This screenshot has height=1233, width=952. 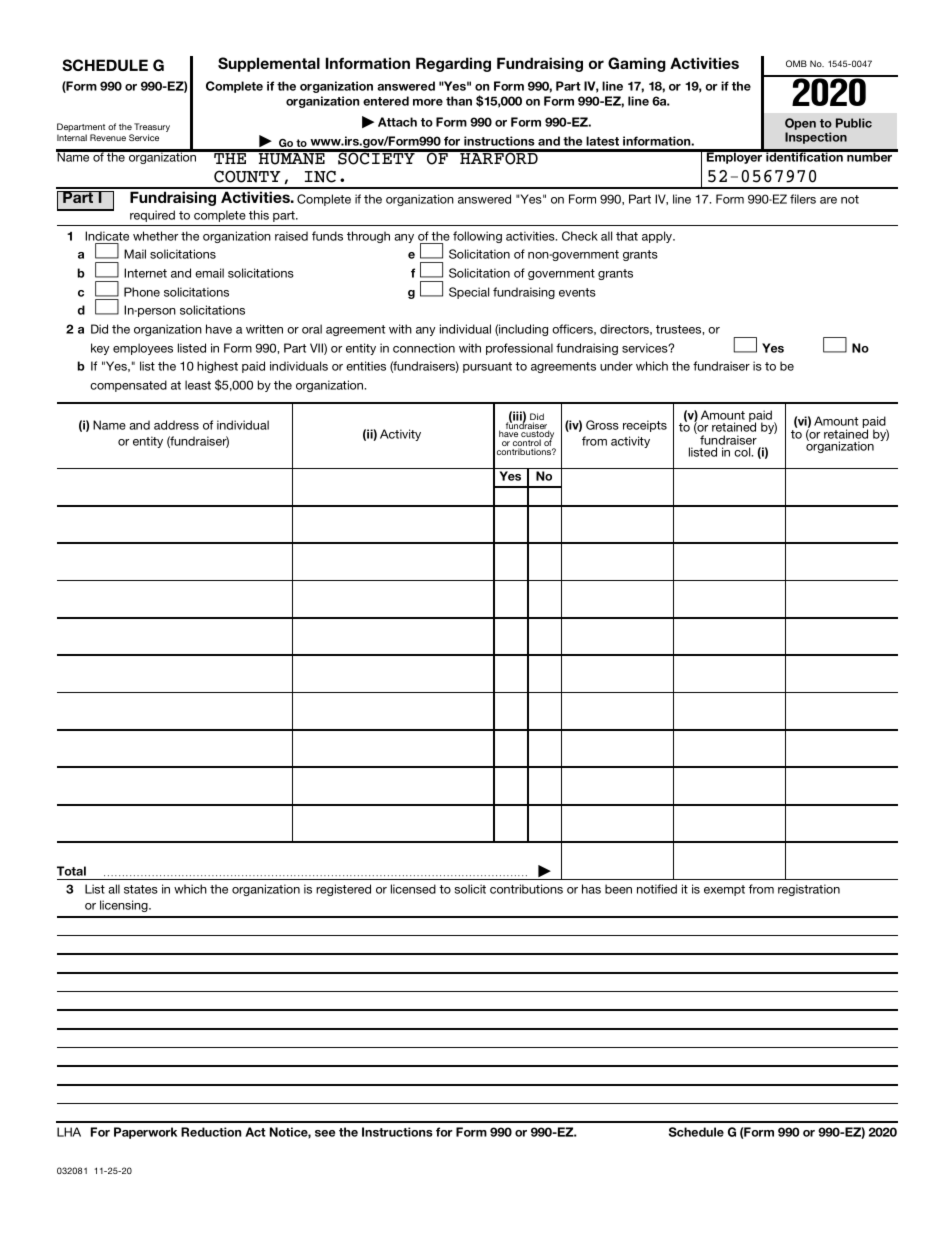 I want to click on address, so click(x=176, y=425).
